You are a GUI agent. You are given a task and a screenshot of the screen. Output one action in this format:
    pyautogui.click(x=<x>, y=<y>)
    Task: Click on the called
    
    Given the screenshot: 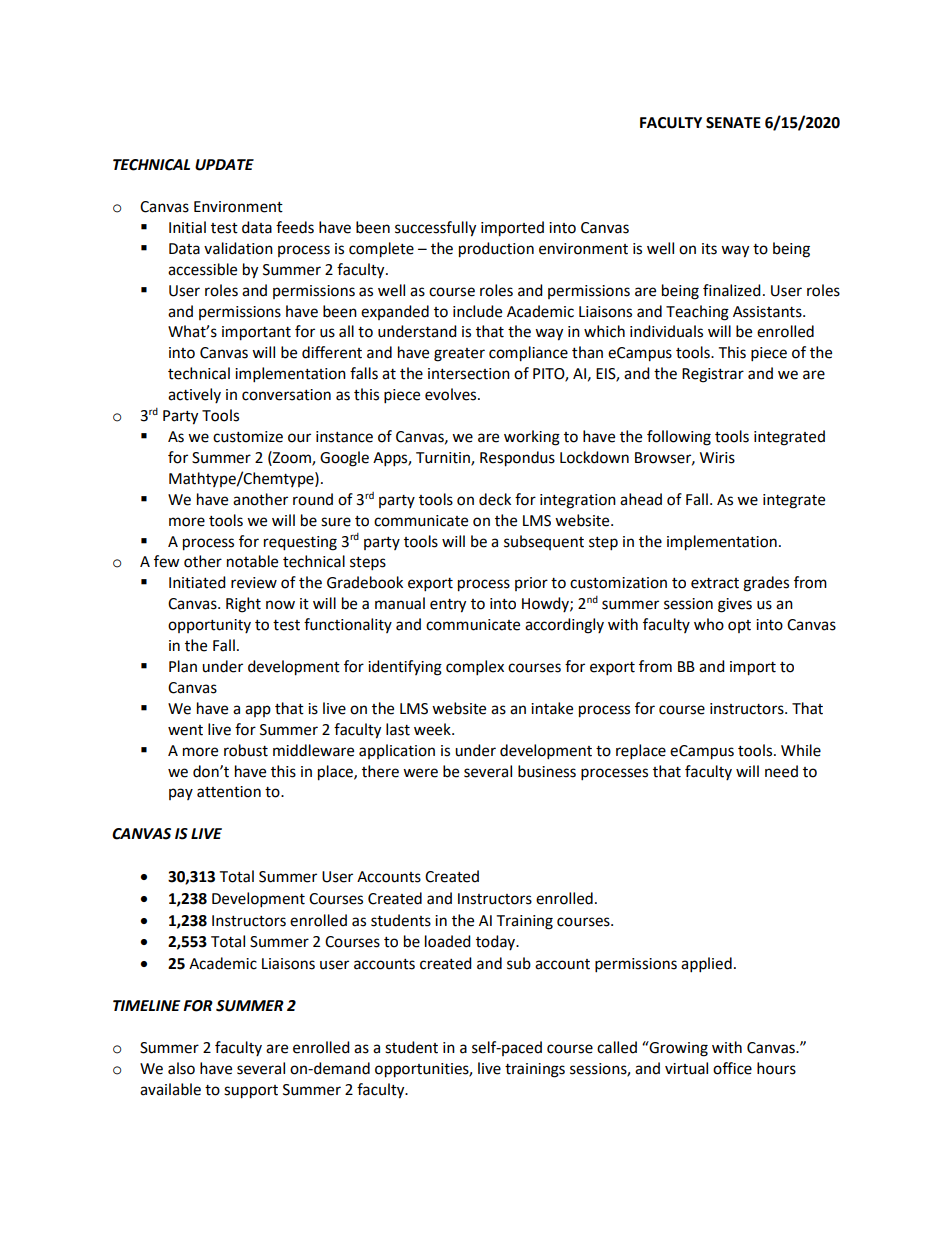 What is the action you would take?
    pyautogui.click(x=617, y=1047)
